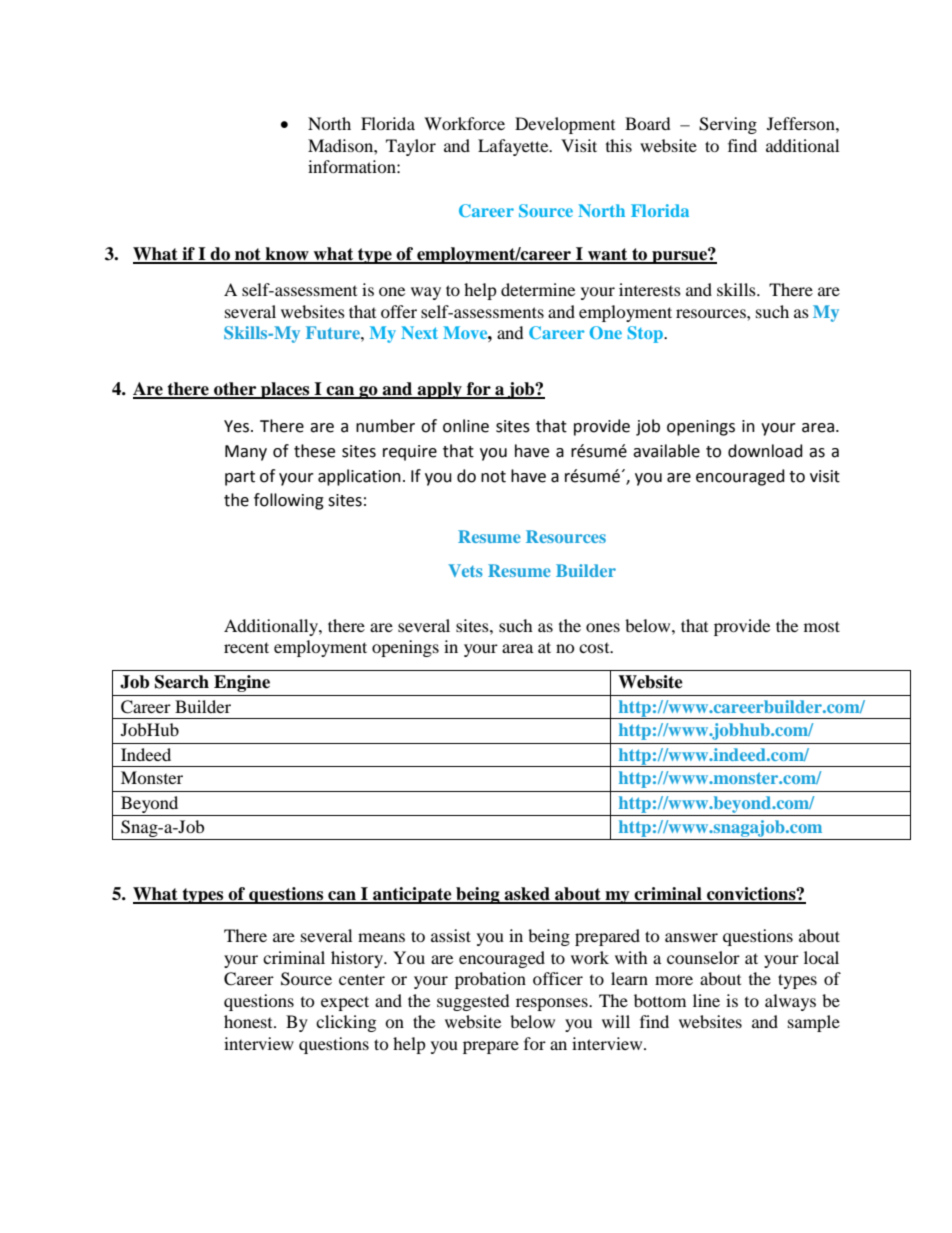 The width and height of the screenshot is (952, 1233). Describe the element at coordinates (411, 147) in the screenshot. I see `Taylor` at that location.
